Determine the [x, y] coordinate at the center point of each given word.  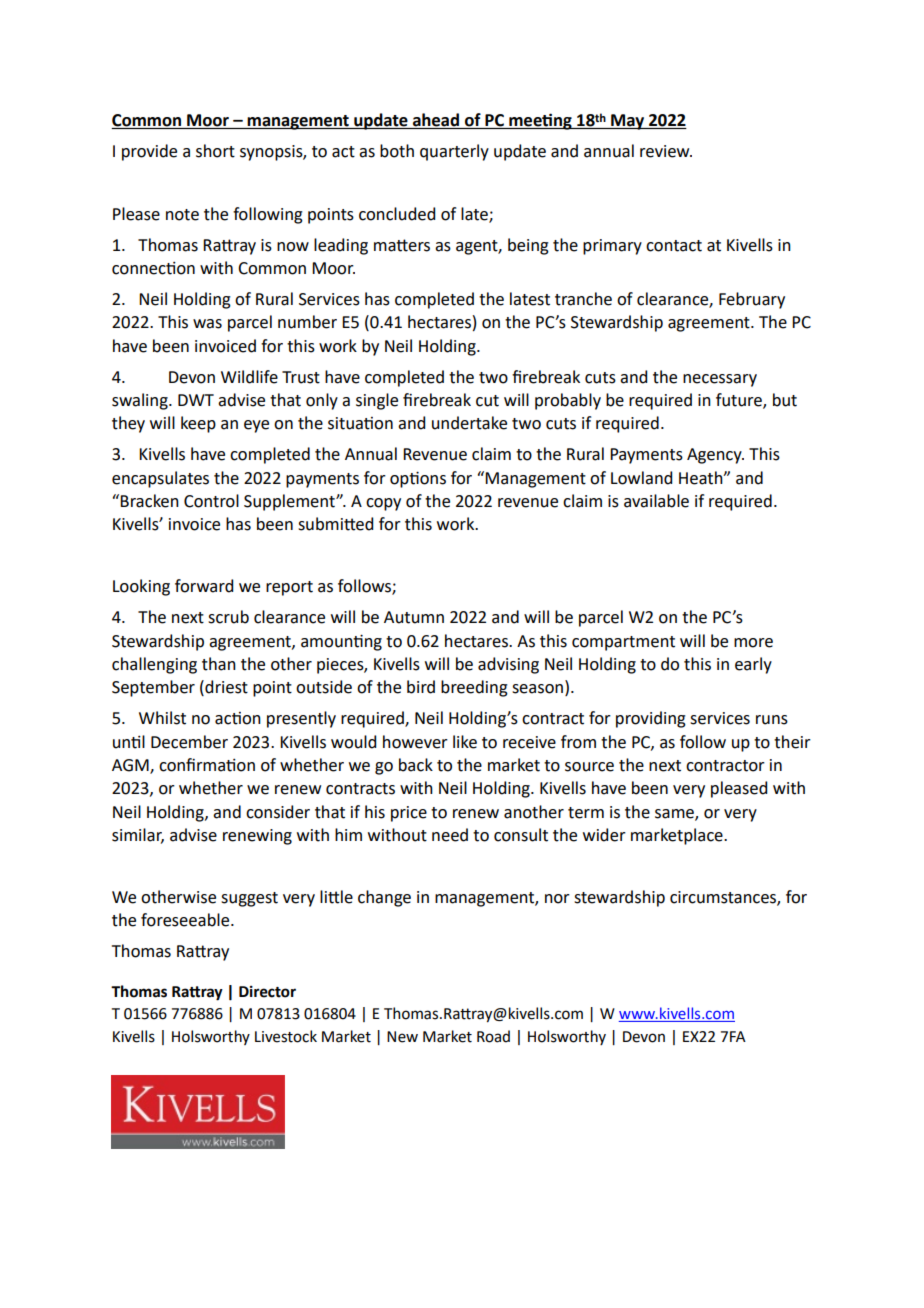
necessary [720, 380]
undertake [469, 423]
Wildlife [249, 377]
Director [267, 992]
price [409, 814]
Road [493, 1036]
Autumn [414, 617]
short [215, 151]
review [666, 151]
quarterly [454, 152]
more [753, 643]
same [675, 814]
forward [204, 586]
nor [557, 899]
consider [278, 812]
